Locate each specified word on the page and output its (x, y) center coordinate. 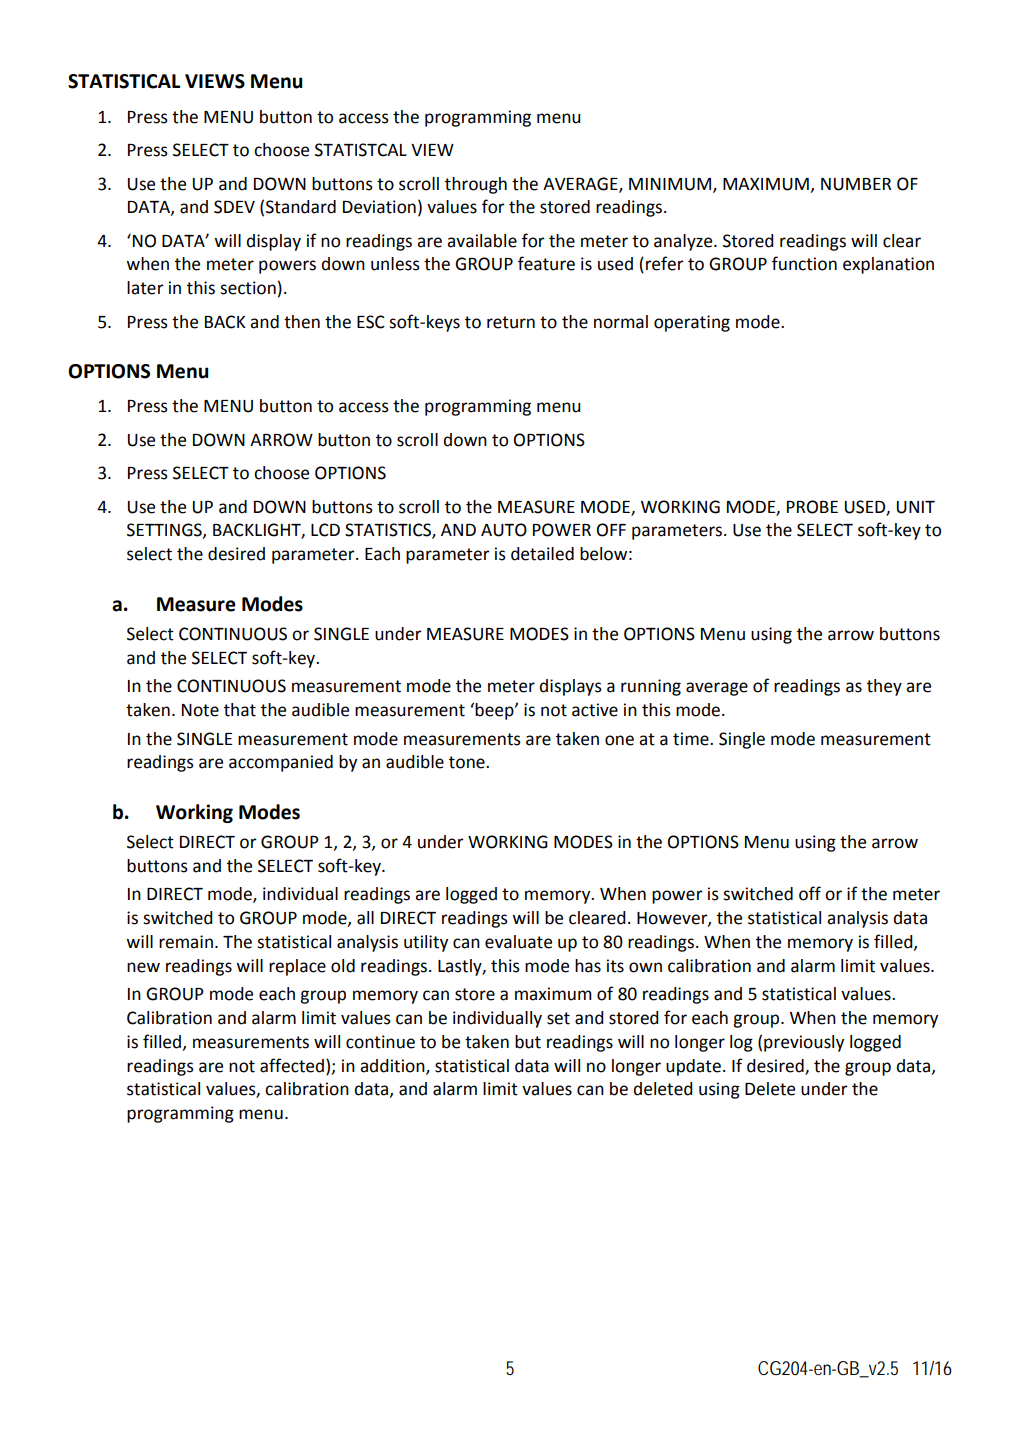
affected (292, 1065)
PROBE (812, 507)
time (692, 739)
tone (468, 762)
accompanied (281, 763)
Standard (301, 207)
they (884, 687)
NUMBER (856, 184)
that (240, 710)
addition (393, 1066)
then (302, 322)
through (476, 185)
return (511, 322)
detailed (542, 554)
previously (804, 1043)
